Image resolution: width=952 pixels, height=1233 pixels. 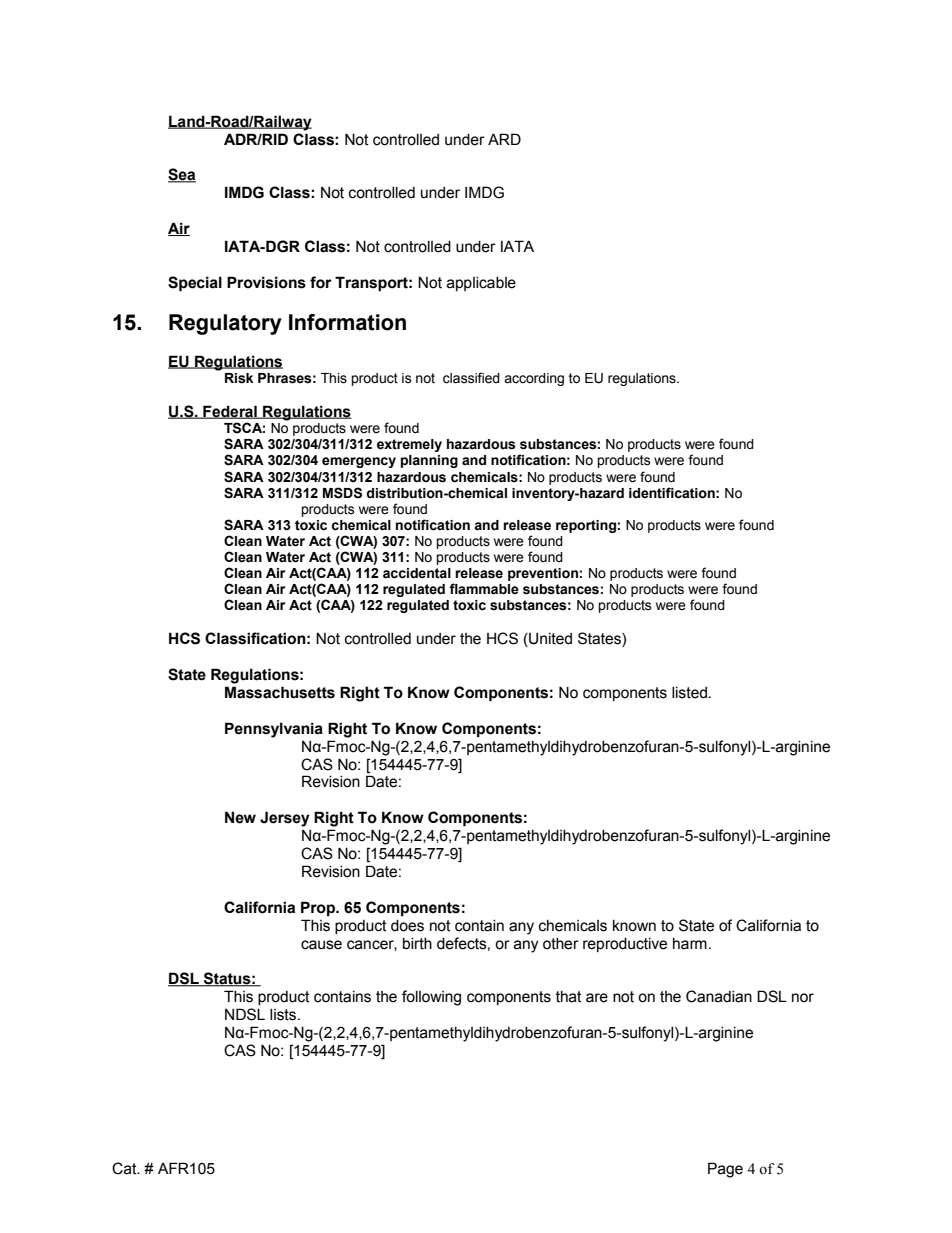 I want to click on Page, so click(x=725, y=1170).
